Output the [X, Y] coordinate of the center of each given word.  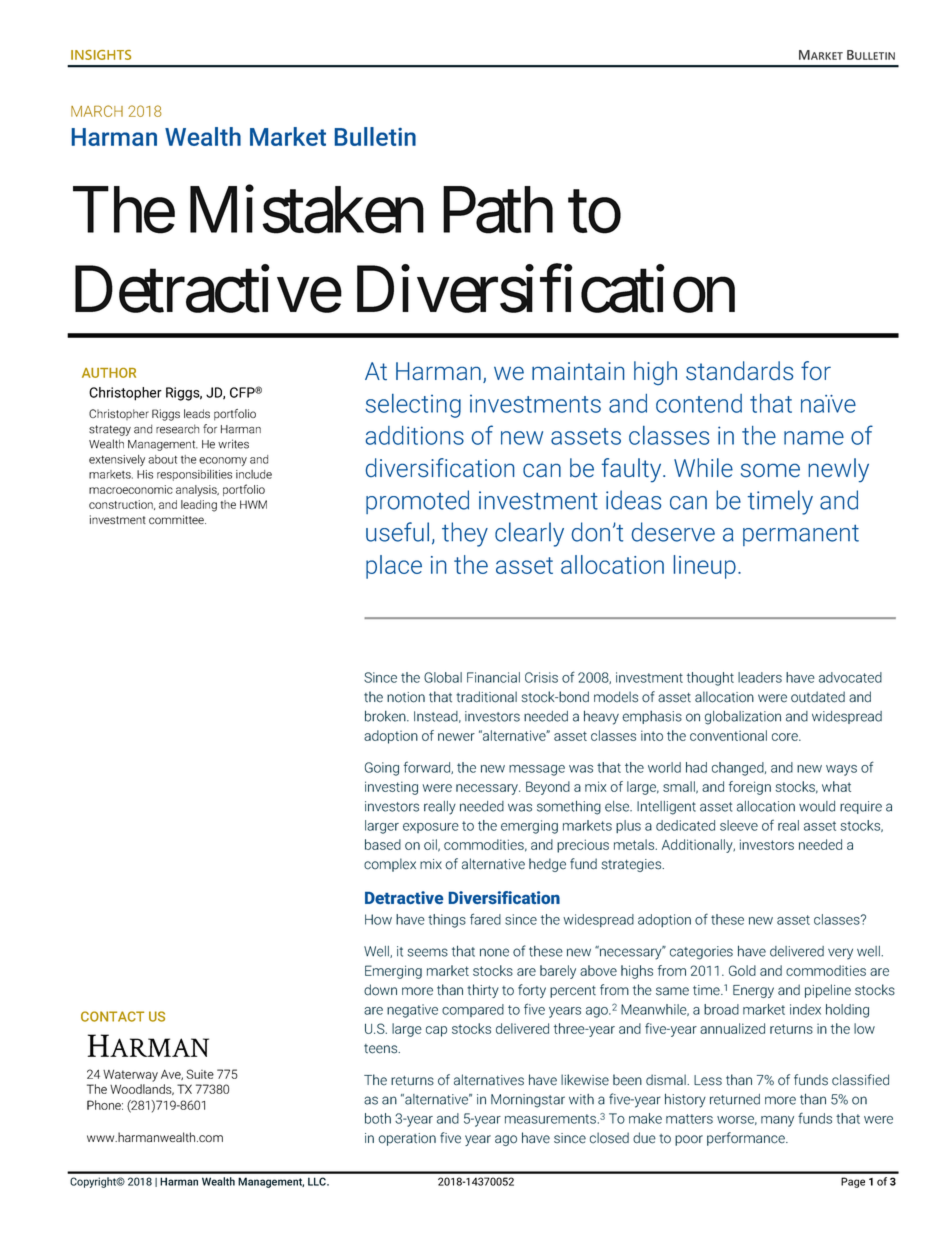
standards [739, 371]
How [378, 919]
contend [699, 403]
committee [177, 519]
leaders [760, 677]
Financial [493, 677]
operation [407, 1139]
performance [747, 1139]
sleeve [739, 825]
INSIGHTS [101, 55]
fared [485, 919]
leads [197, 413]
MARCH [97, 111]
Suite [200, 1074]
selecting [413, 406]
